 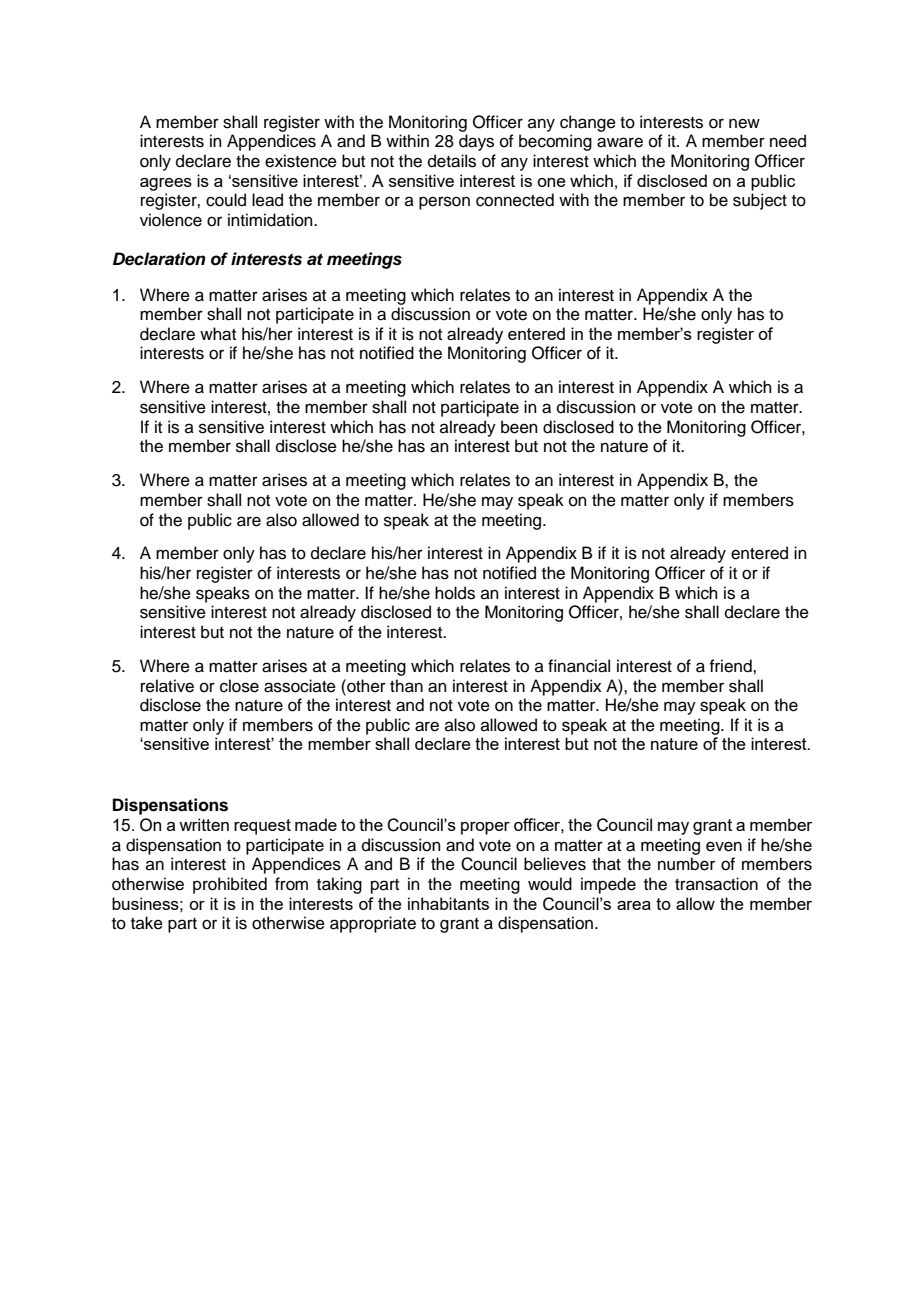 What do you see at coordinates (301, 161) in the image?
I see `existence` at bounding box center [301, 161].
